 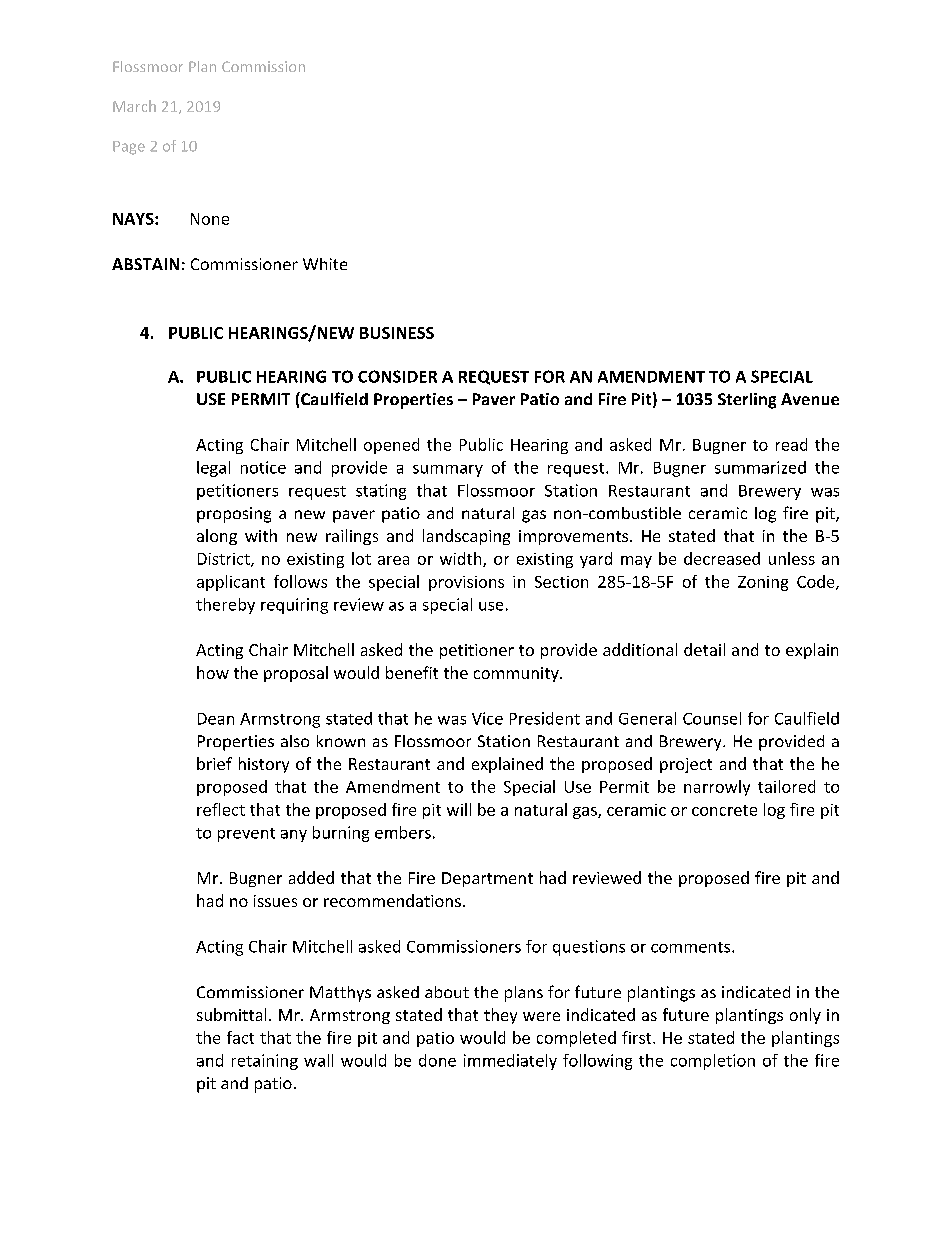 What do you see at coordinates (240, 1037) in the screenshot?
I see `fact` at bounding box center [240, 1037].
